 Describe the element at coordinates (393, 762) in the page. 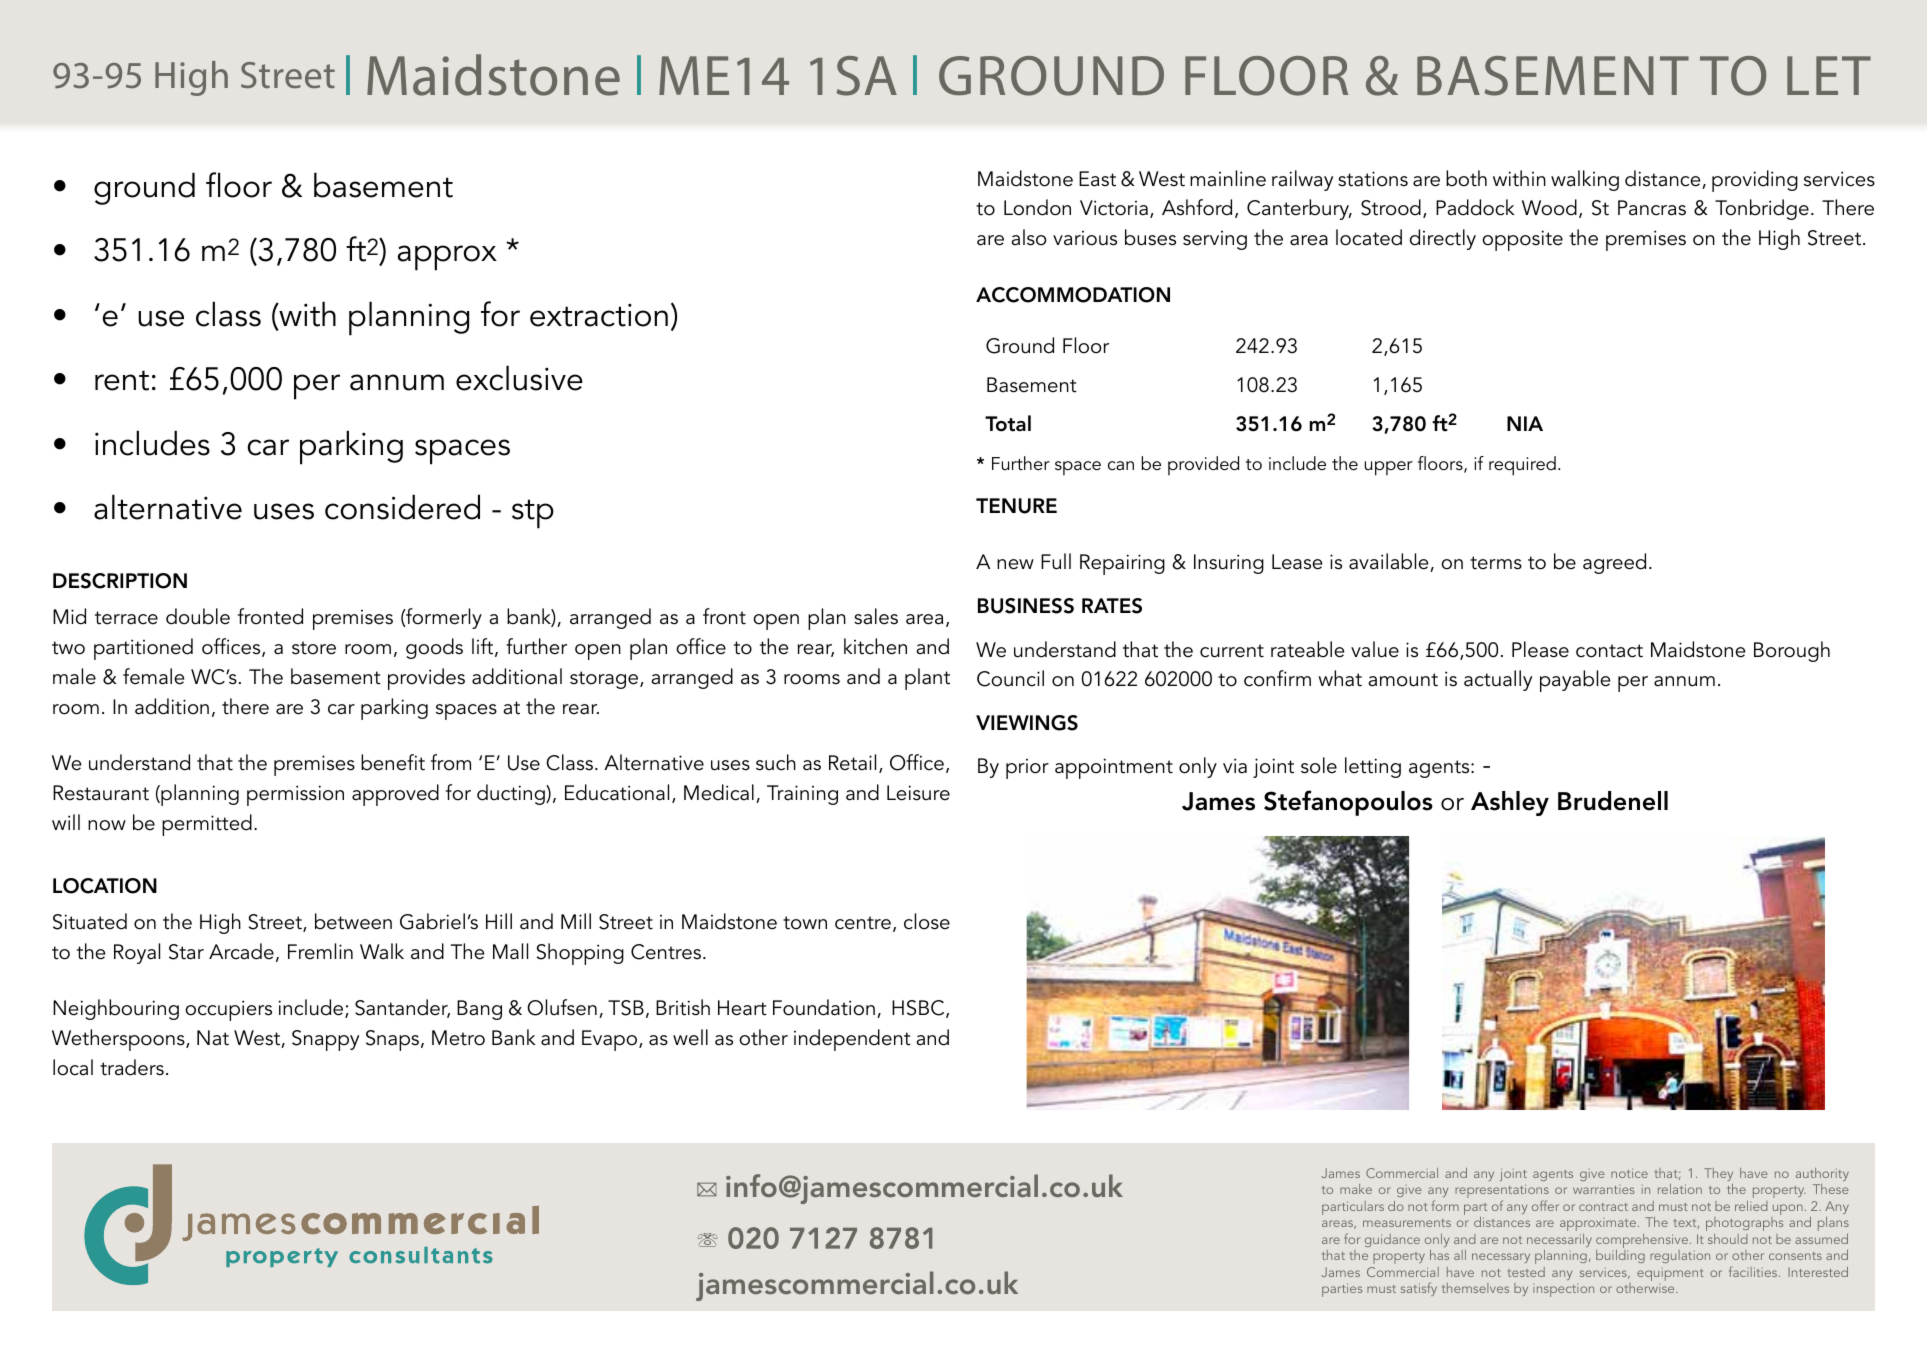

I see `benefit` at that location.
